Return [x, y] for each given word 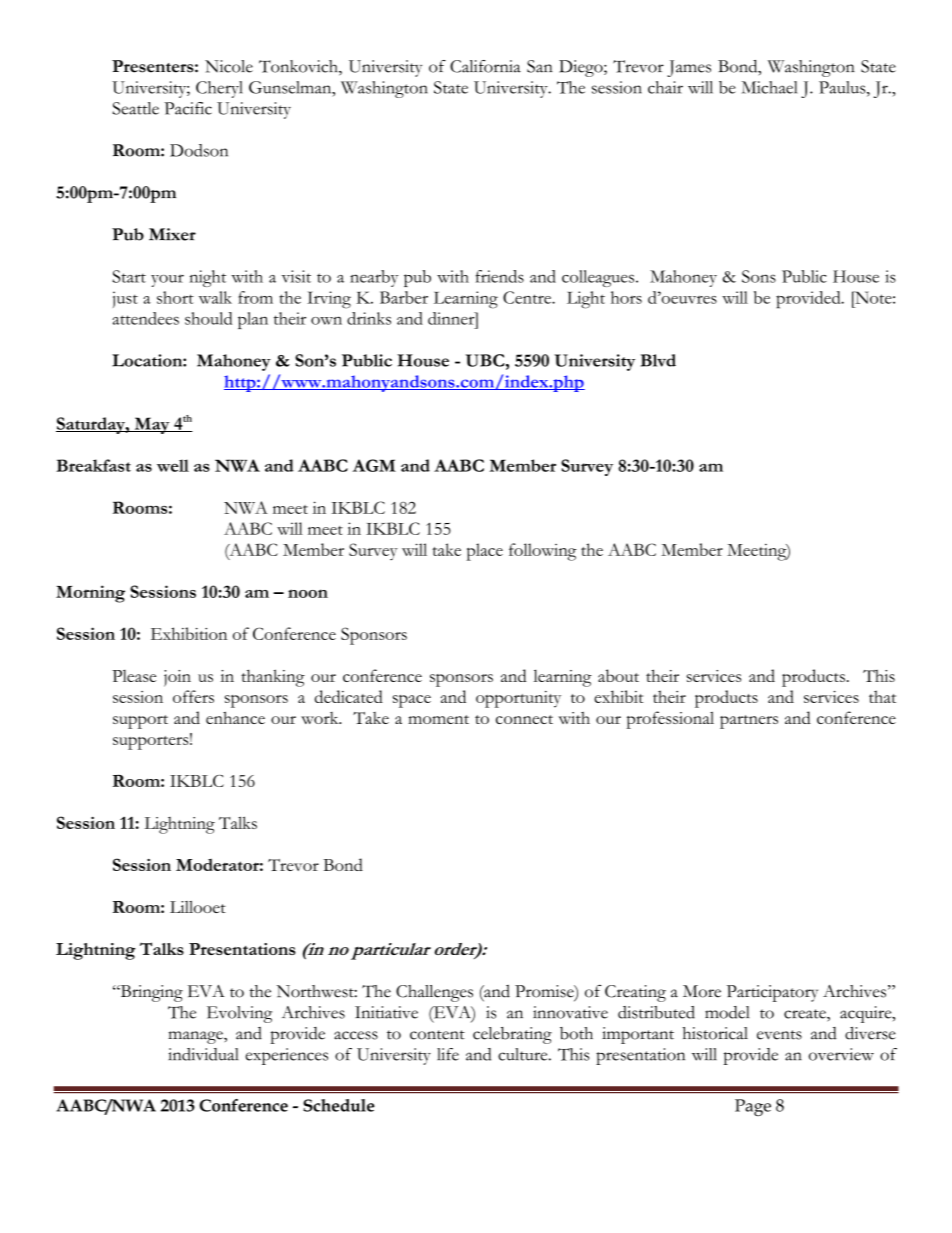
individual [203, 1054]
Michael [769, 87]
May [152, 425]
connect [524, 719]
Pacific [188, 108]
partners [749, 722]
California [485, 66]
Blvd [658, 360]
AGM [374, 465]
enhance [235, 717]
